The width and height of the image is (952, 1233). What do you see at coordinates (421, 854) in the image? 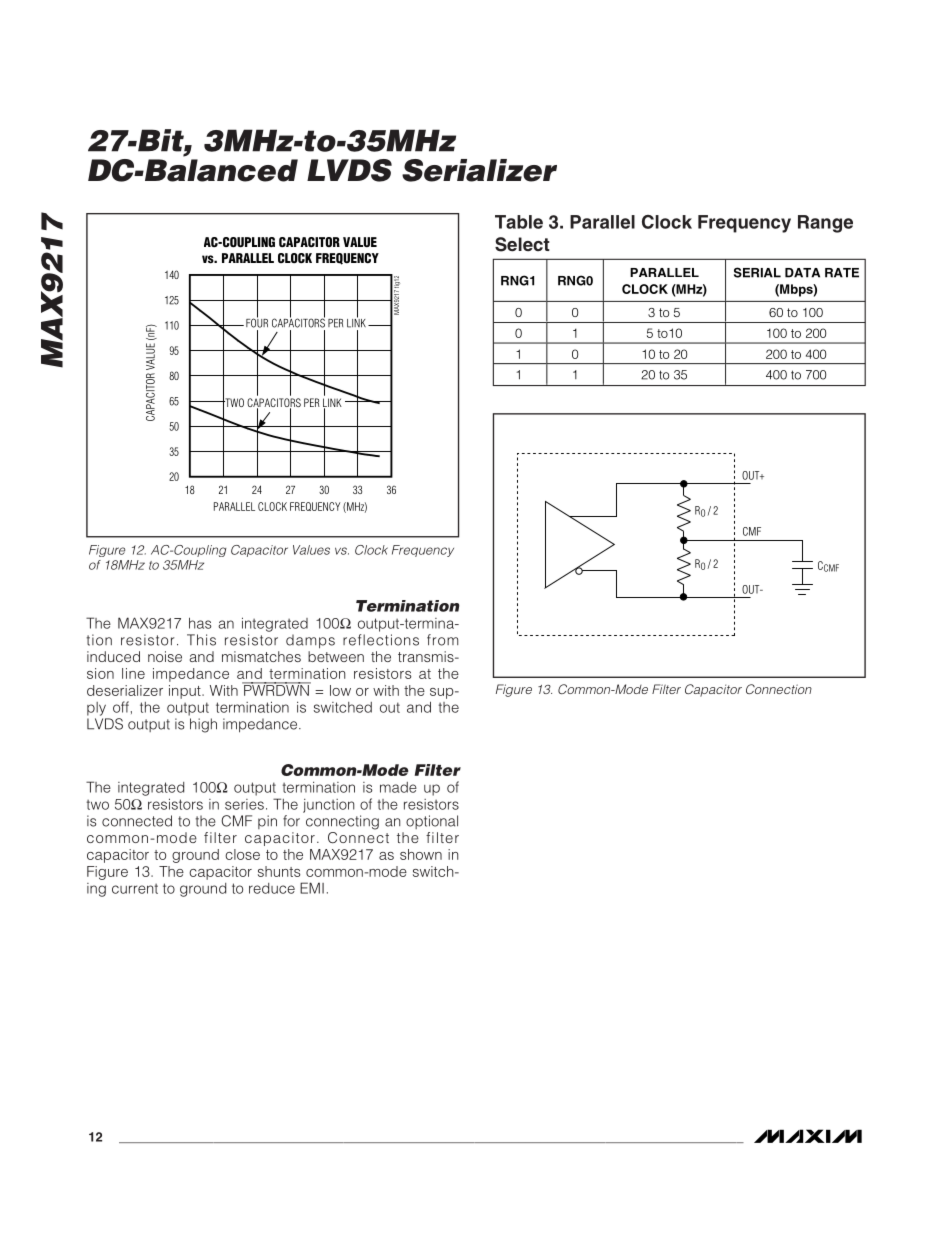
I see `shown` at bounding box center [421, 854].
